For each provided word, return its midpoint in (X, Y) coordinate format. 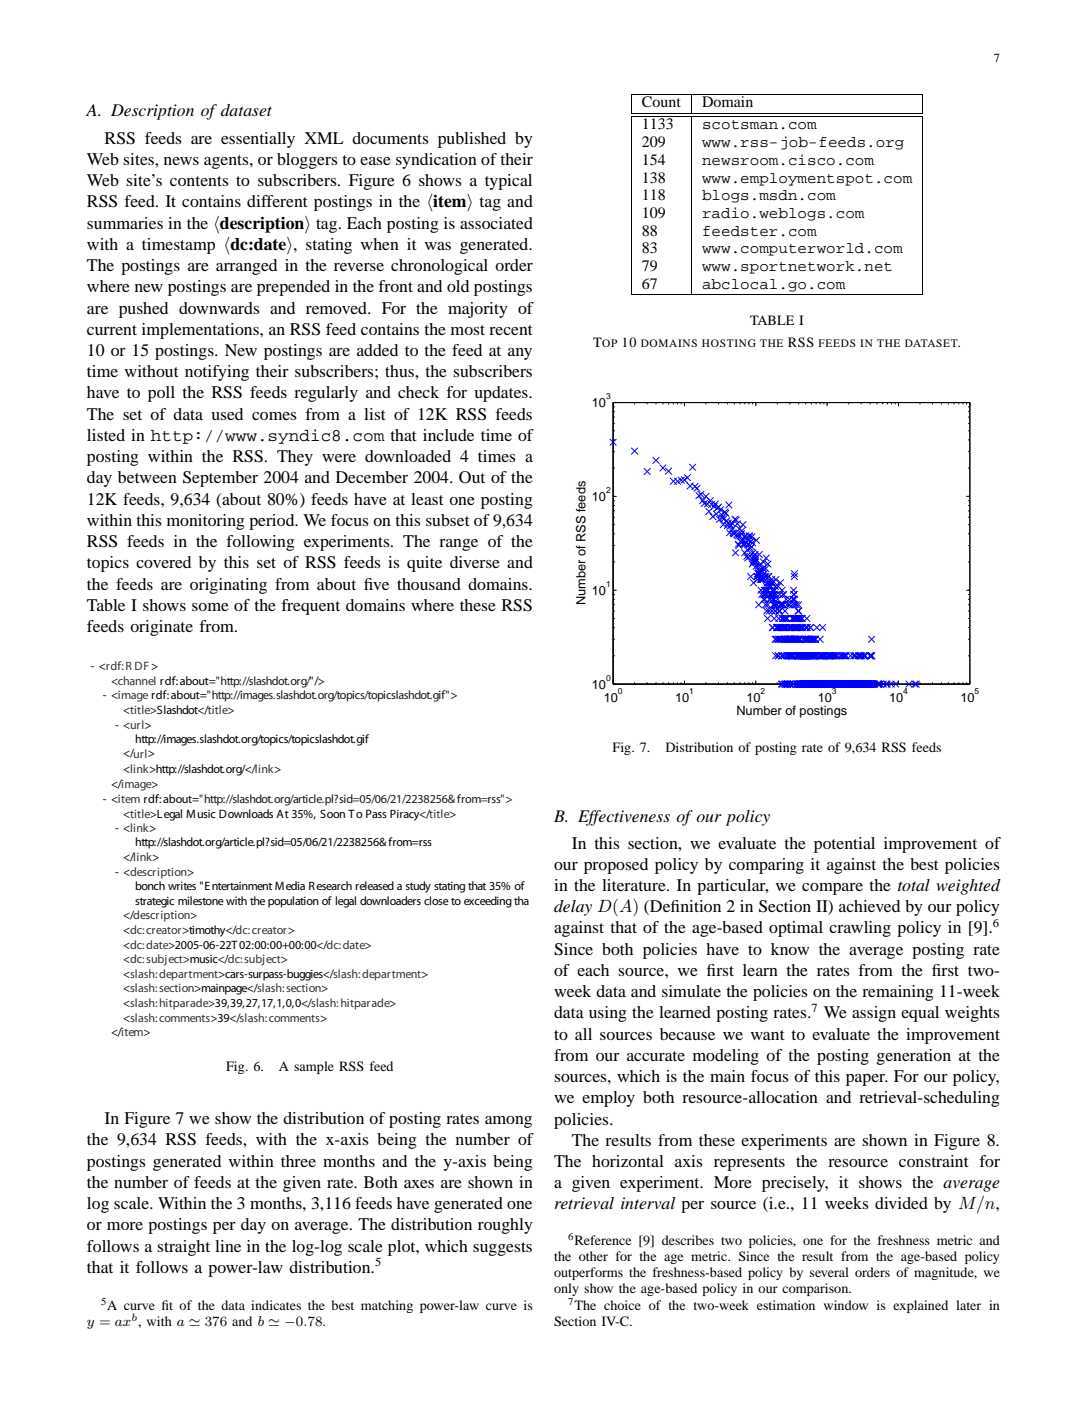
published (472, 140)
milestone (201, 900)
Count (661, 101)
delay (573, 908)
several (829, 1272)
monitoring (206, 522)
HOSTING (729, 343)
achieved (869, 906)
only (566, 1289)
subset (448, 520)
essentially (258, 140)
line (228, 1246)
